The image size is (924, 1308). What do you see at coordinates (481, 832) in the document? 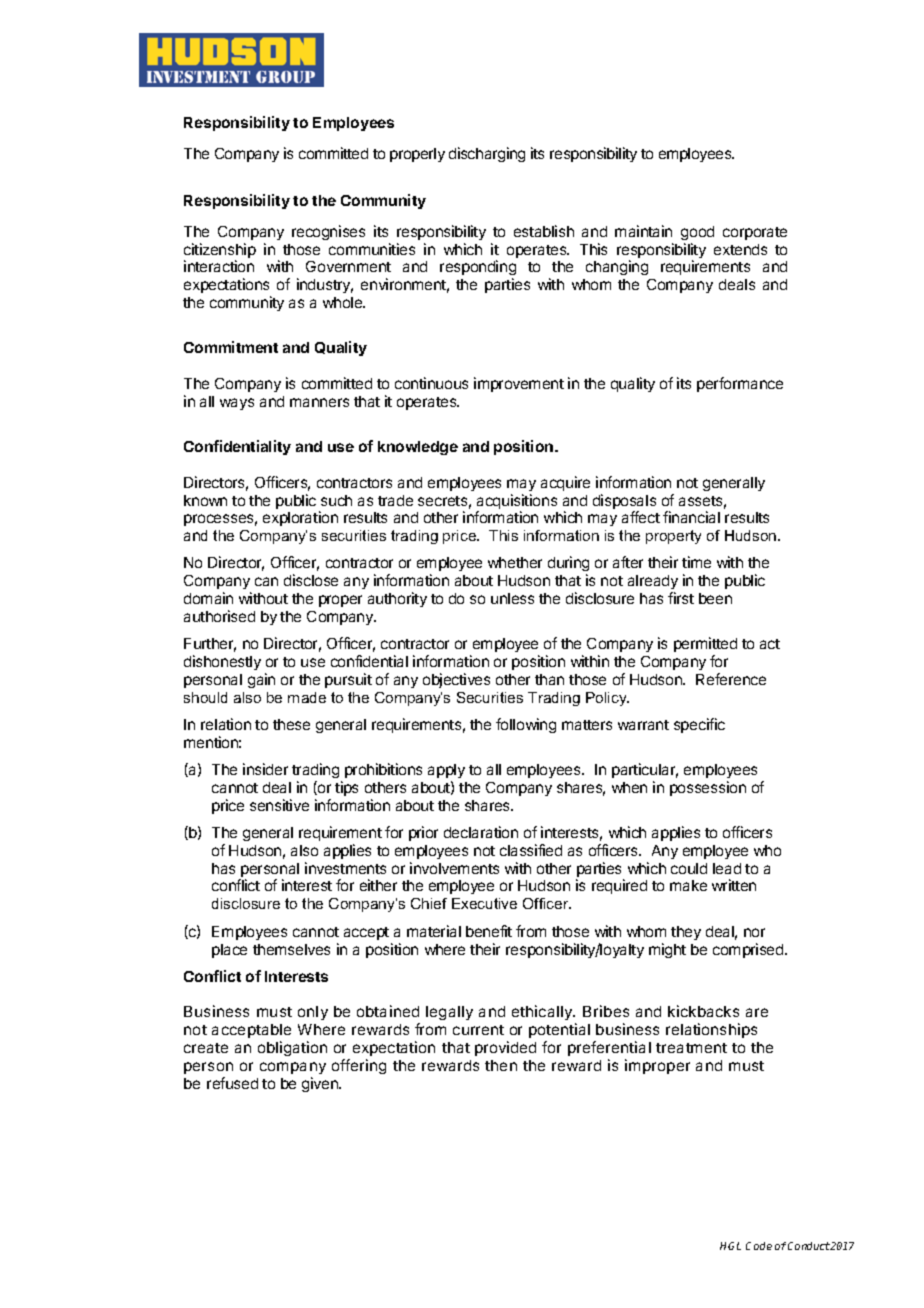
I see `declaration` at bounding box center [481, 832].
